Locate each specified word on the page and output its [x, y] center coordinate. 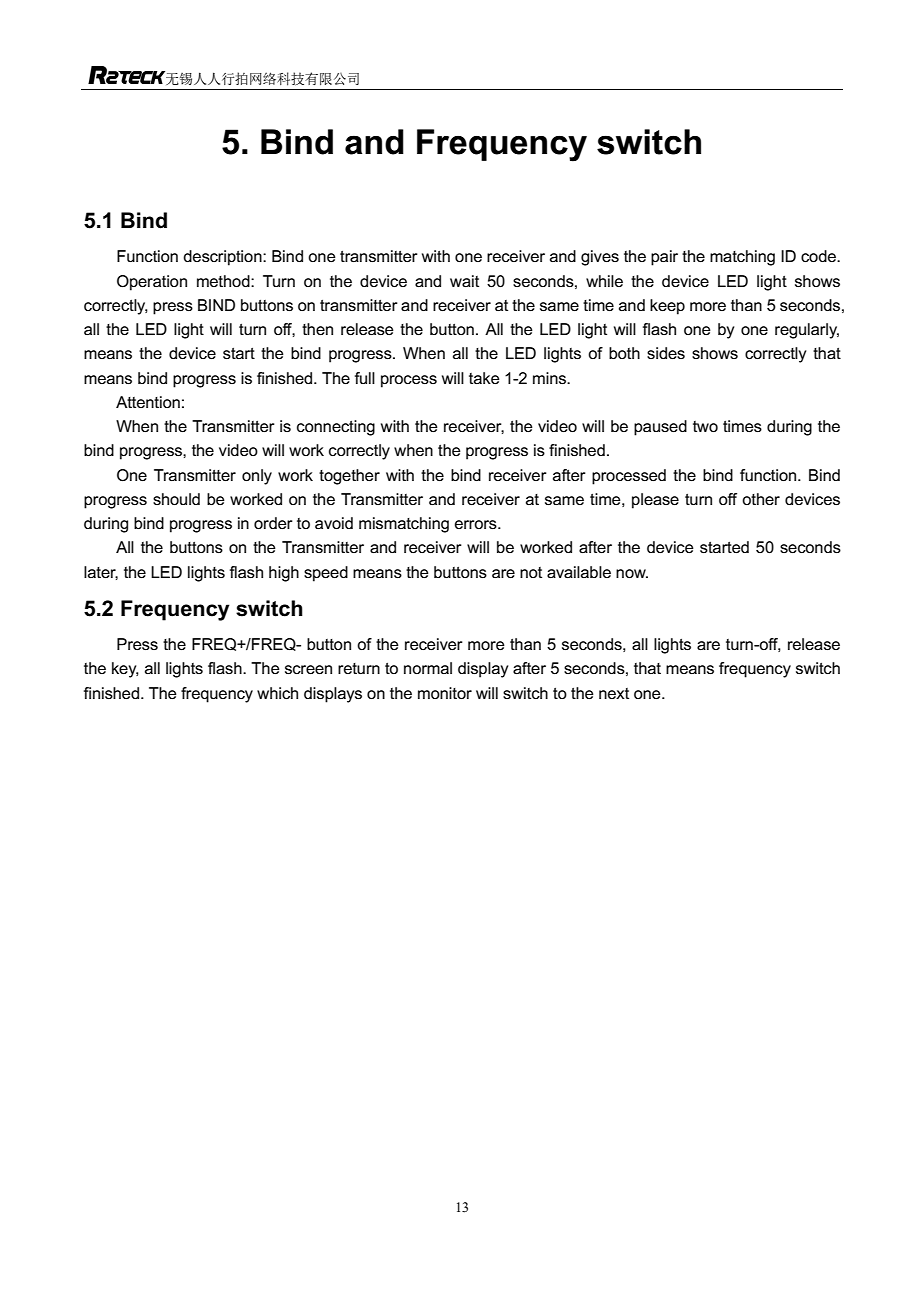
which [277, 693]
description [223, 258]
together [349, 477]
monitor [445, 693]
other [761, 499]
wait [464, 281]
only [257, 477]
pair [664, 258]
